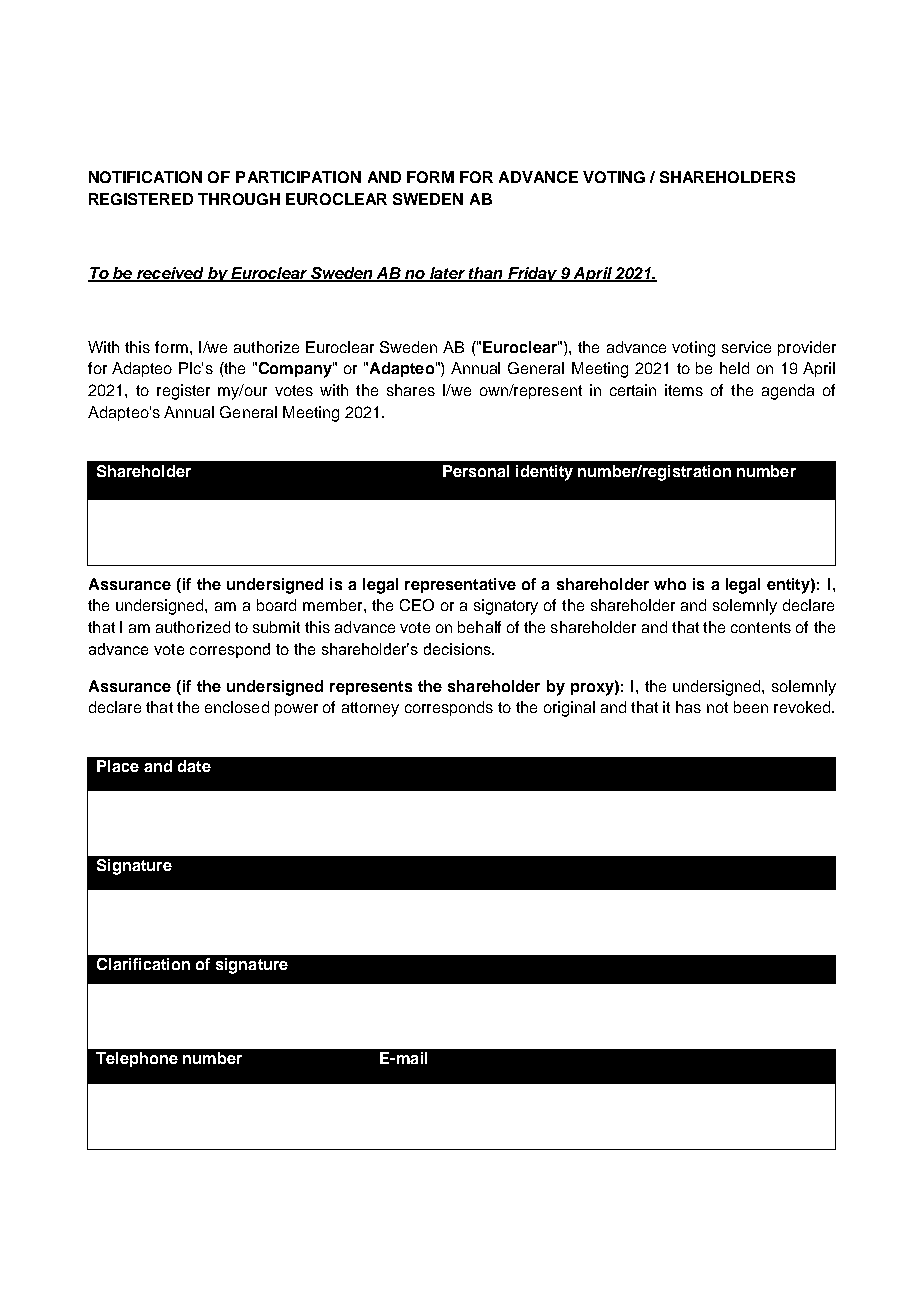 The height and width of the screenshot is (1308, 924). Describe the element at coordinates (143, 964) in the screenshot. I see `Clarification` at that location.
